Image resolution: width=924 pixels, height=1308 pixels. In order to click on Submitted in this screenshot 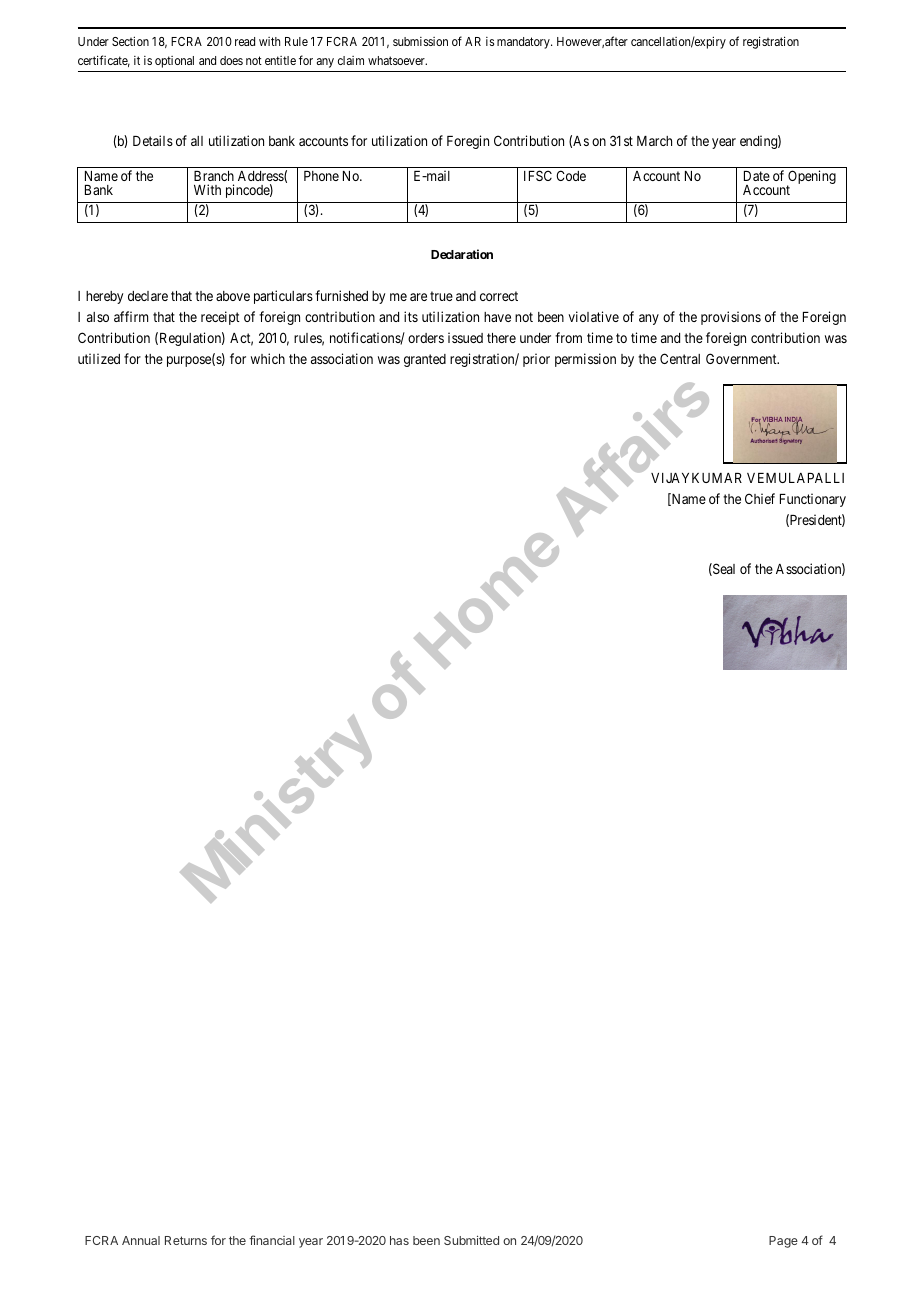, I will do `click(471, 1240)`.
